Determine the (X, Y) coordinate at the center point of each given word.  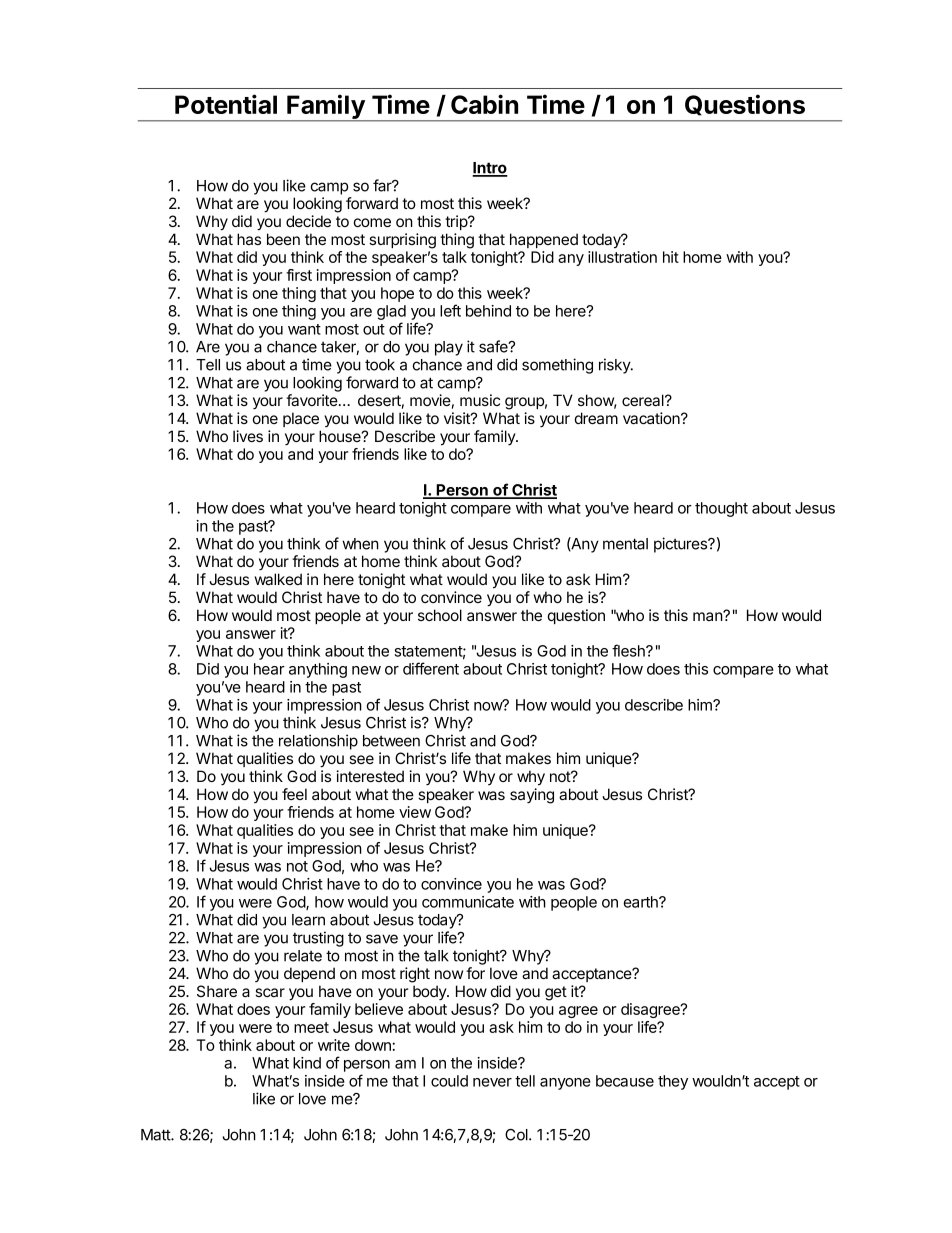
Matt (156, 1135)
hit (671, 257)
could (449, 1081)
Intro (490, 169)
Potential (226, 104)
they (673, 1082)
